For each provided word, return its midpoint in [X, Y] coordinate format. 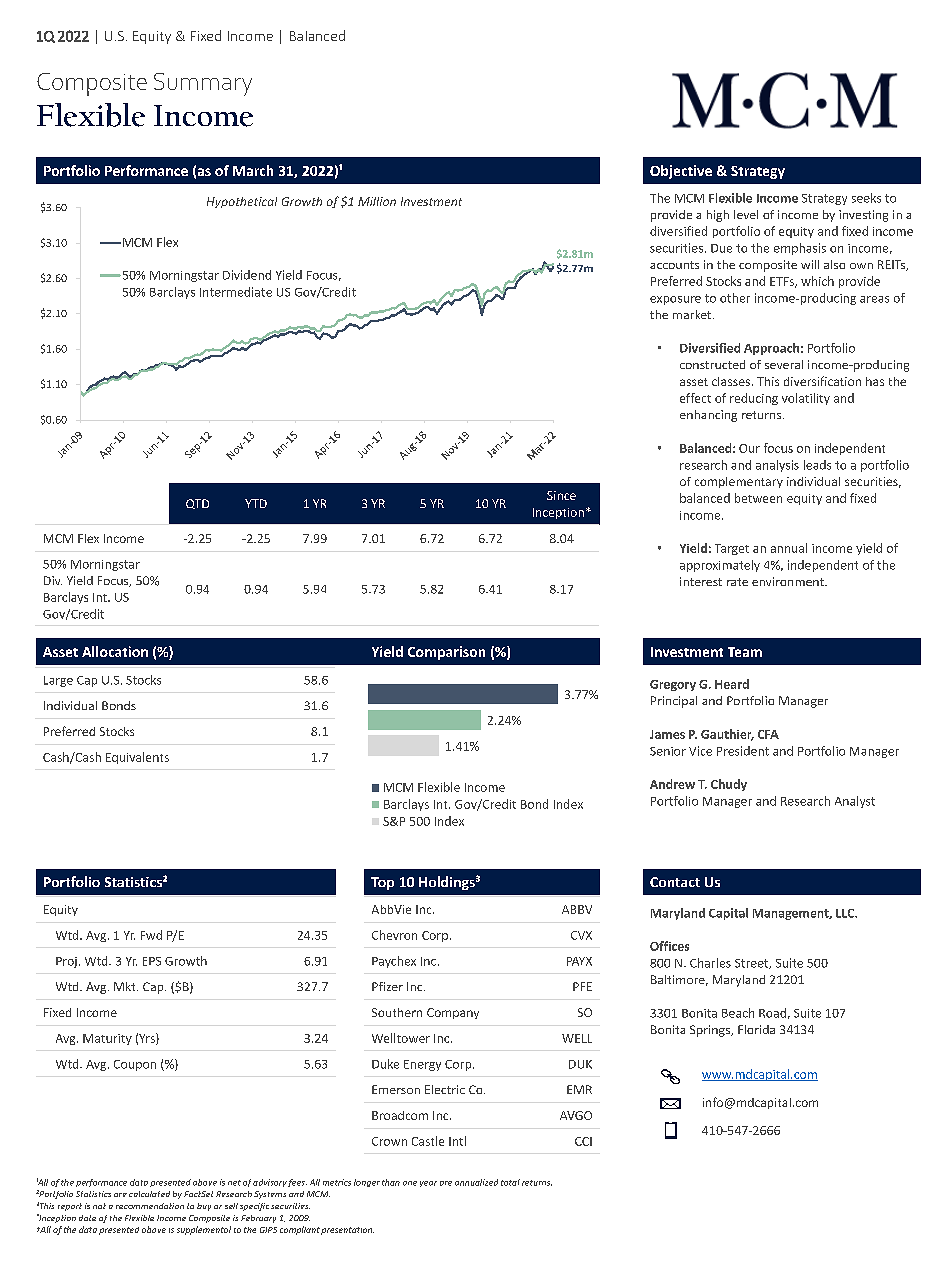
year [428, 1184]
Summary [203, 84]
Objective [681, 172]
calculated [149, 1194]
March [253, 170]
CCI [583, 1141]
